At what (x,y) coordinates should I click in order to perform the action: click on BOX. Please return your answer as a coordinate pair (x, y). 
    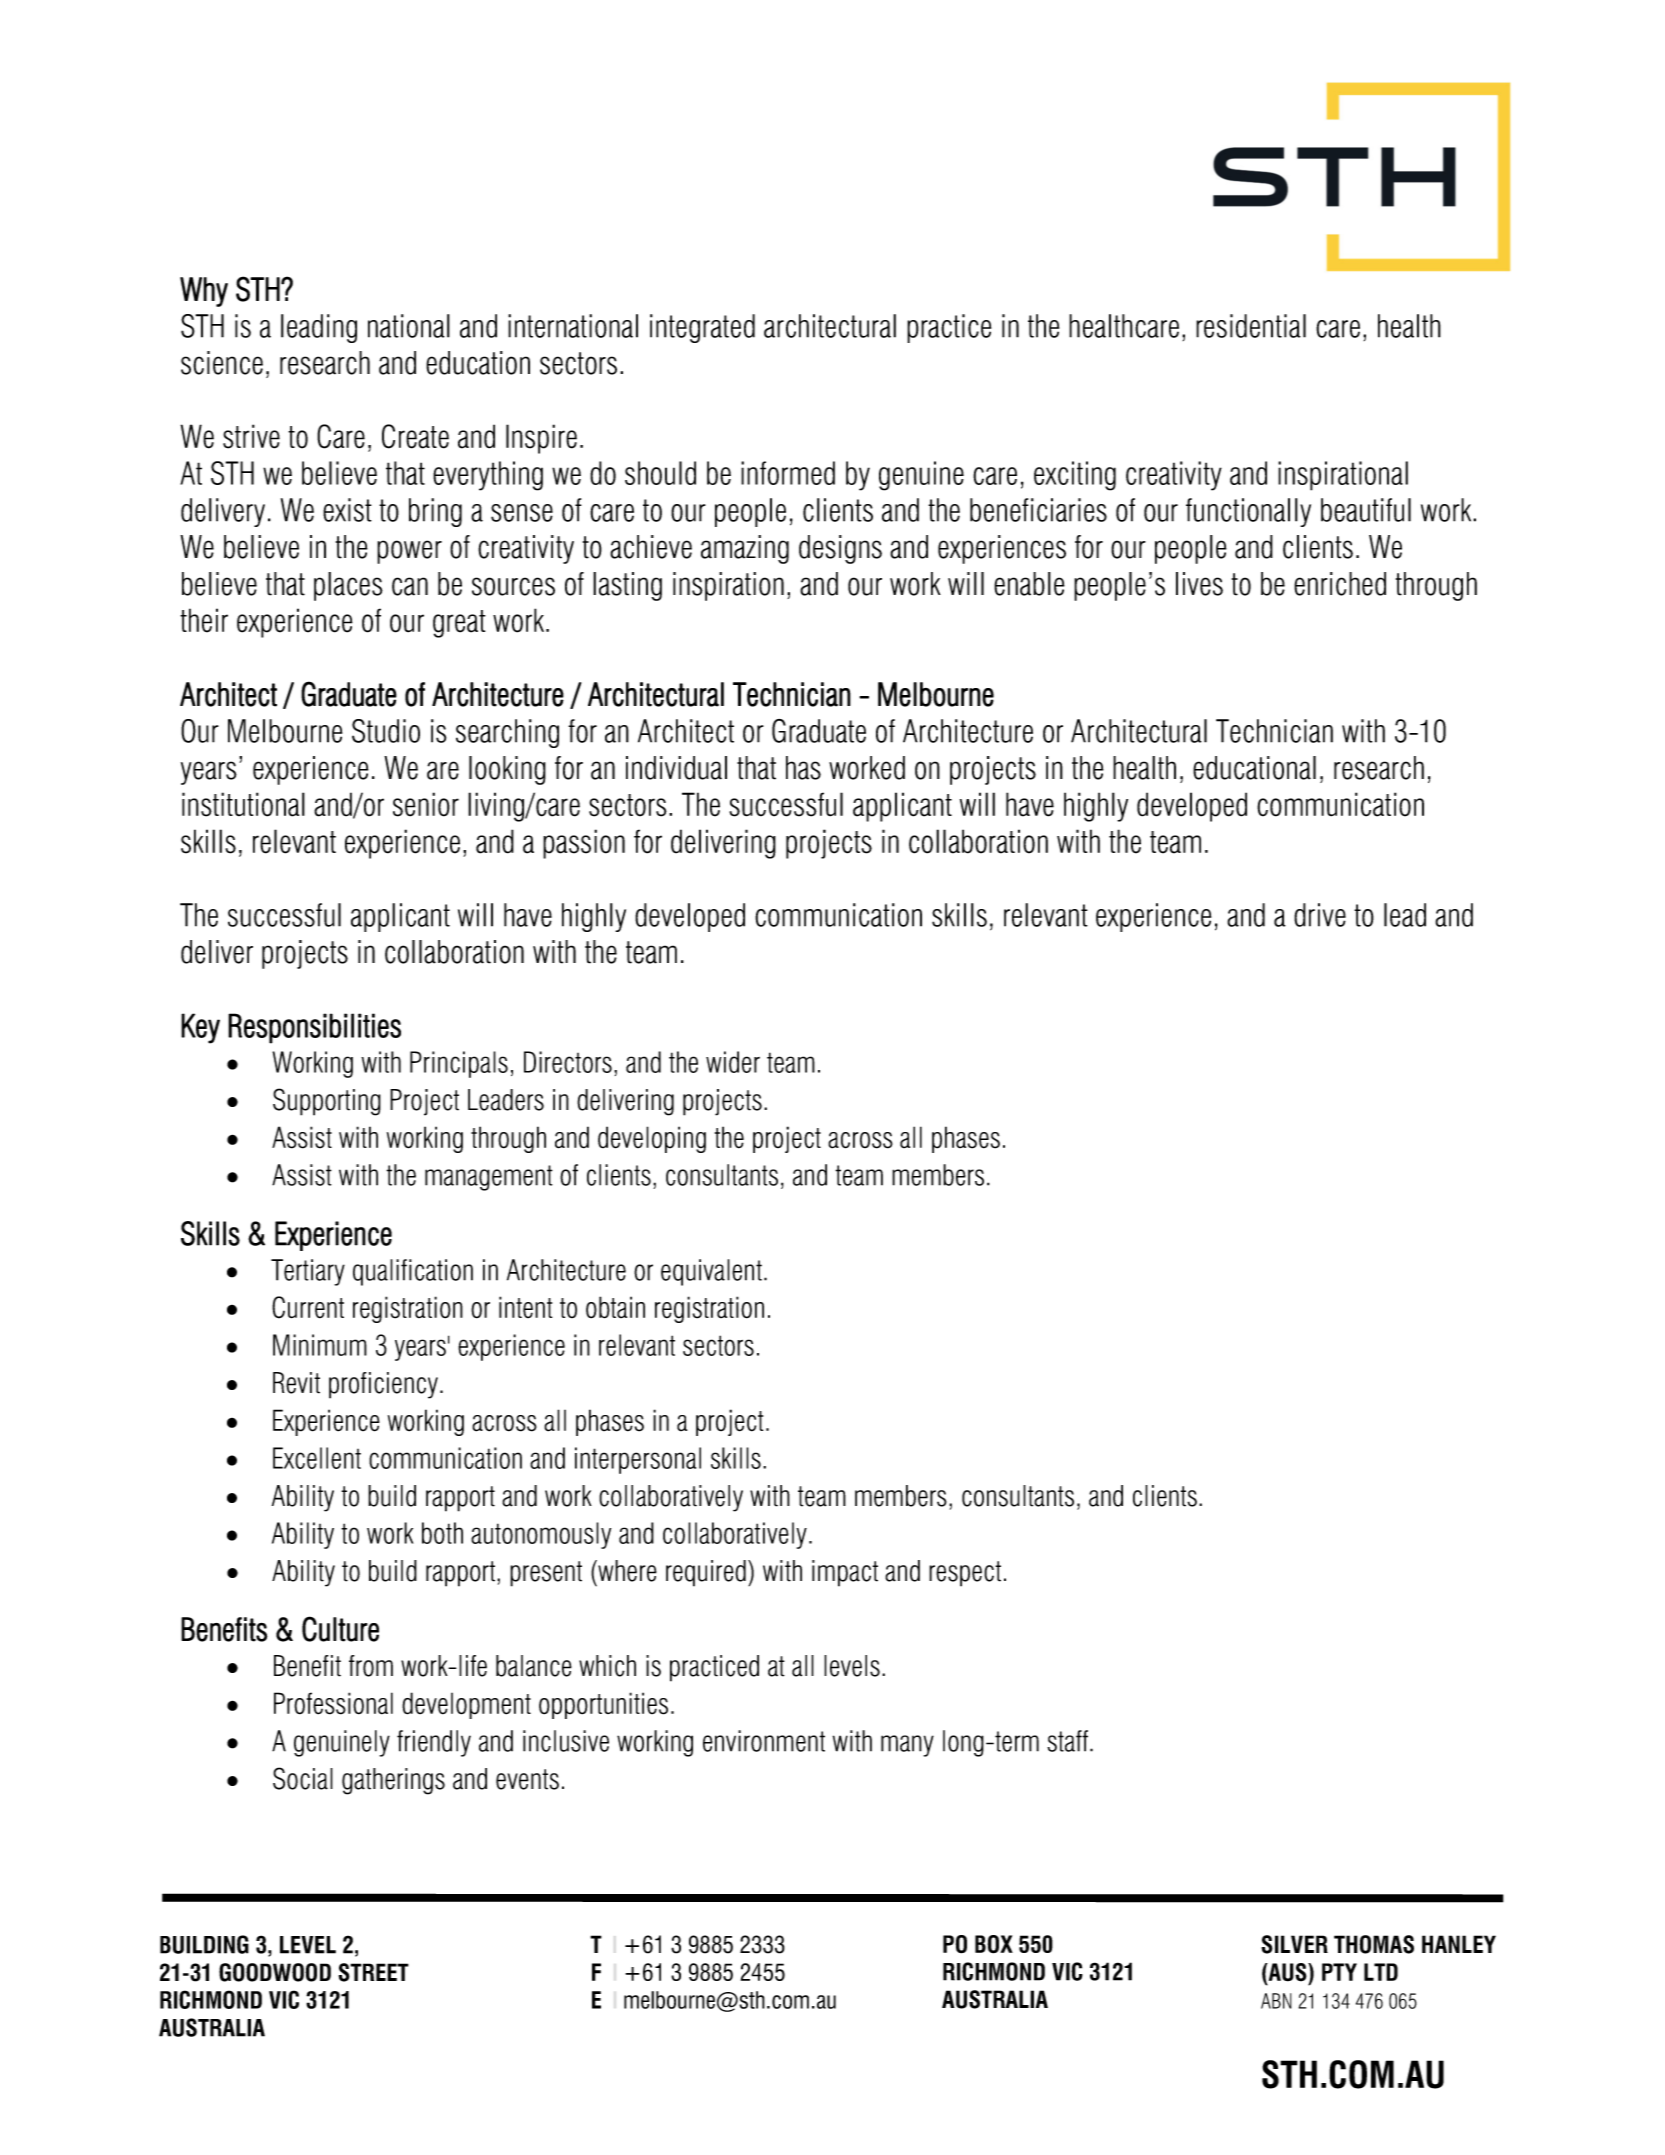
    Looking at the image, I should click on (994, 1944).
